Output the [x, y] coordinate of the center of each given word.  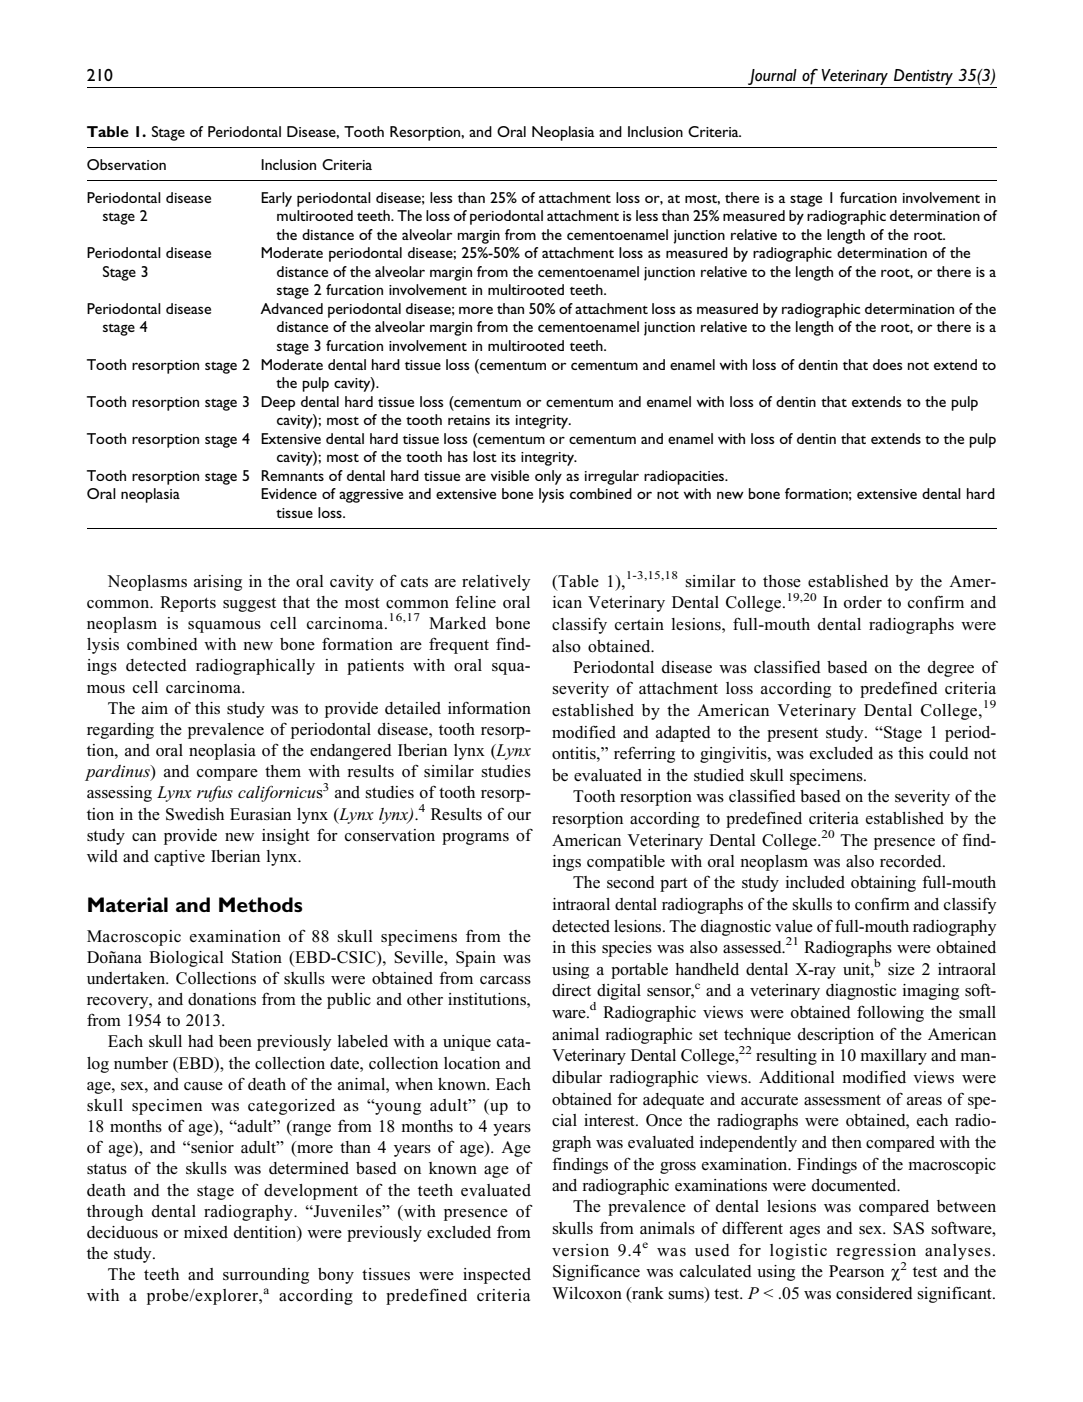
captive [179, 858]
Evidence [289, 493]
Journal [772, 78]
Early [276, 199]
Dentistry [923, 78]
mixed [206, 1232]
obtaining [883, 884]
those [782, 581]
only [548, 477]
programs [475, 839]
